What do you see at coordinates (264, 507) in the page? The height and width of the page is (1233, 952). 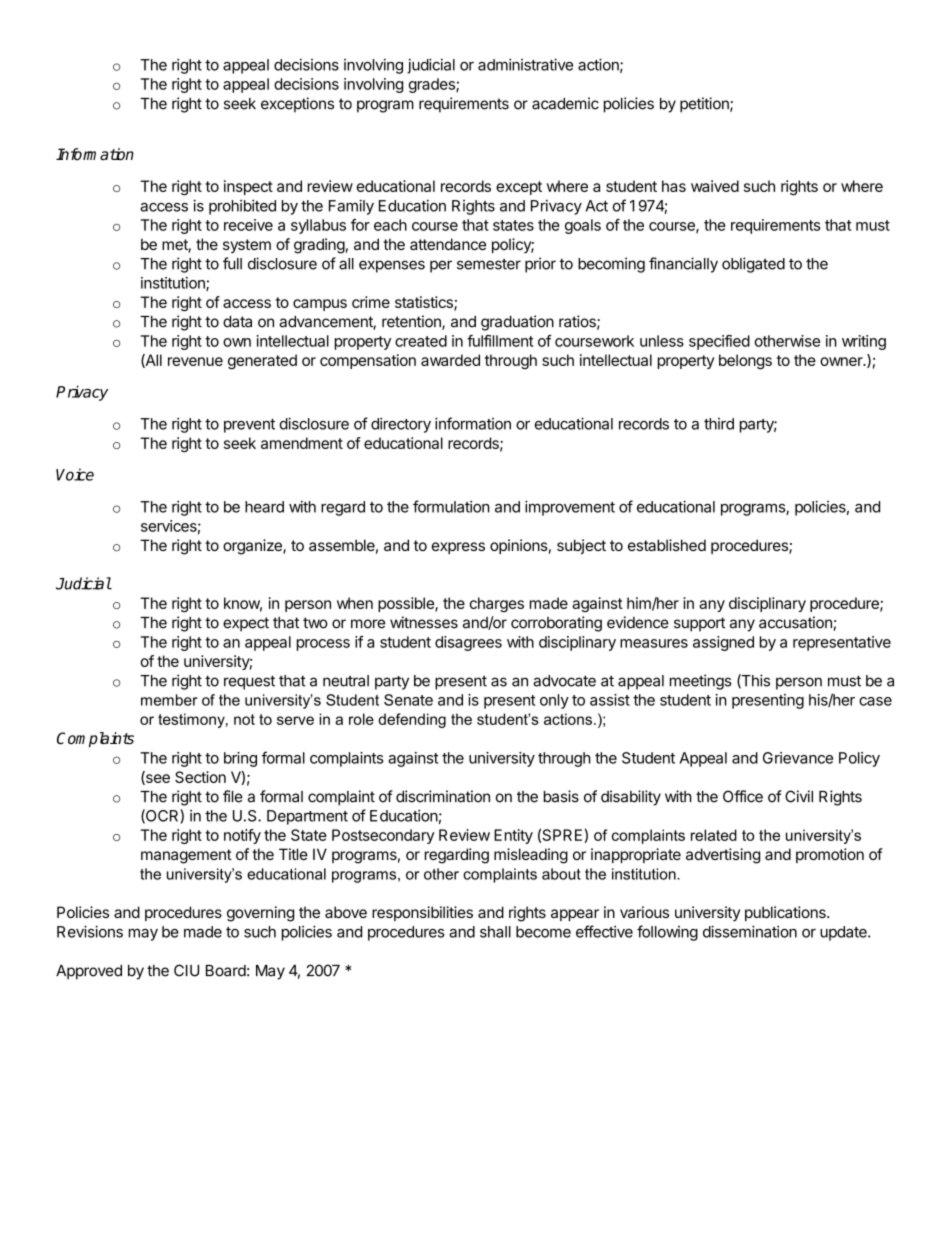 I see `heard` at bounding box center [264, 507].
